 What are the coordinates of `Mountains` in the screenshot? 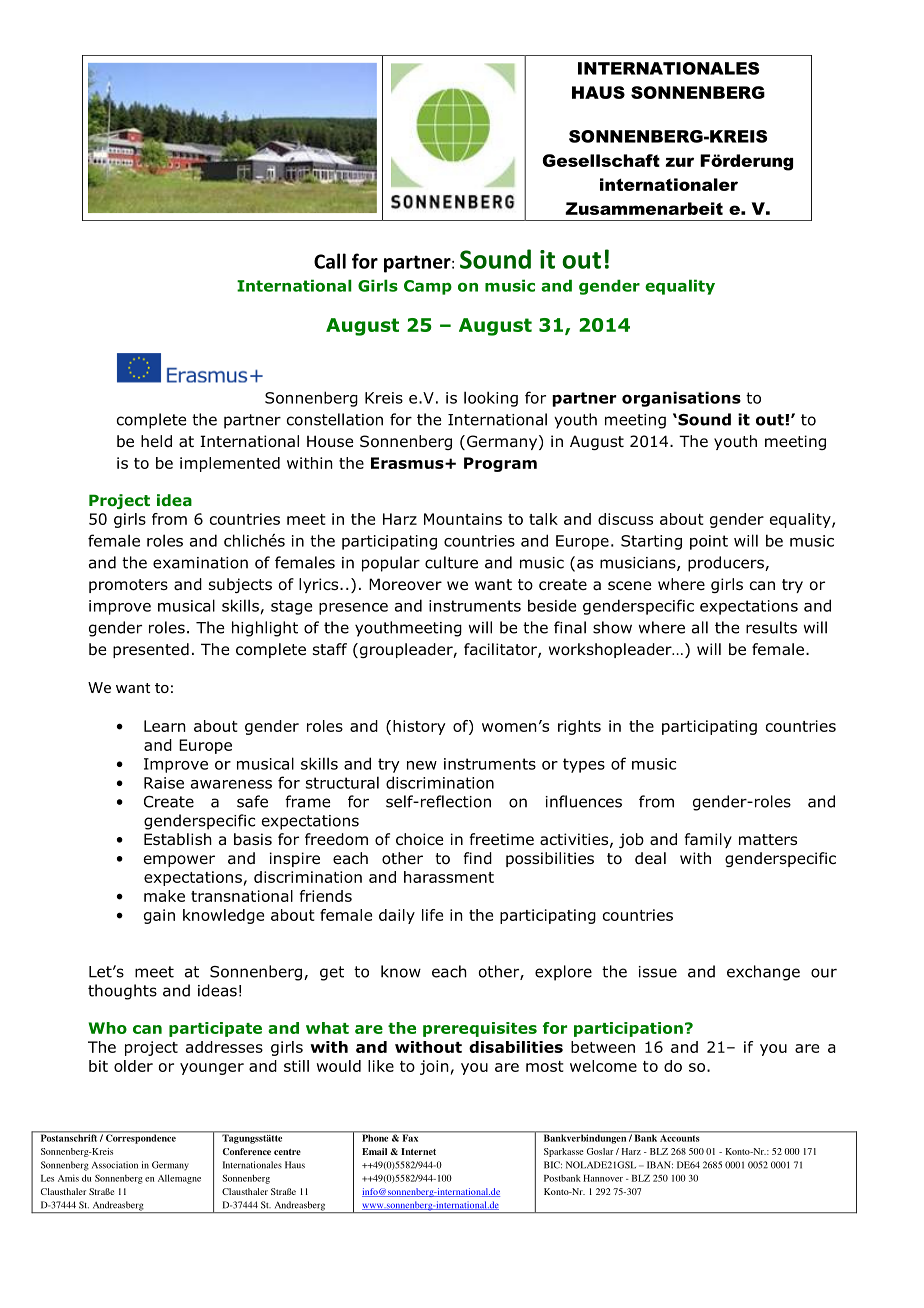 It's located at (463, 519).
